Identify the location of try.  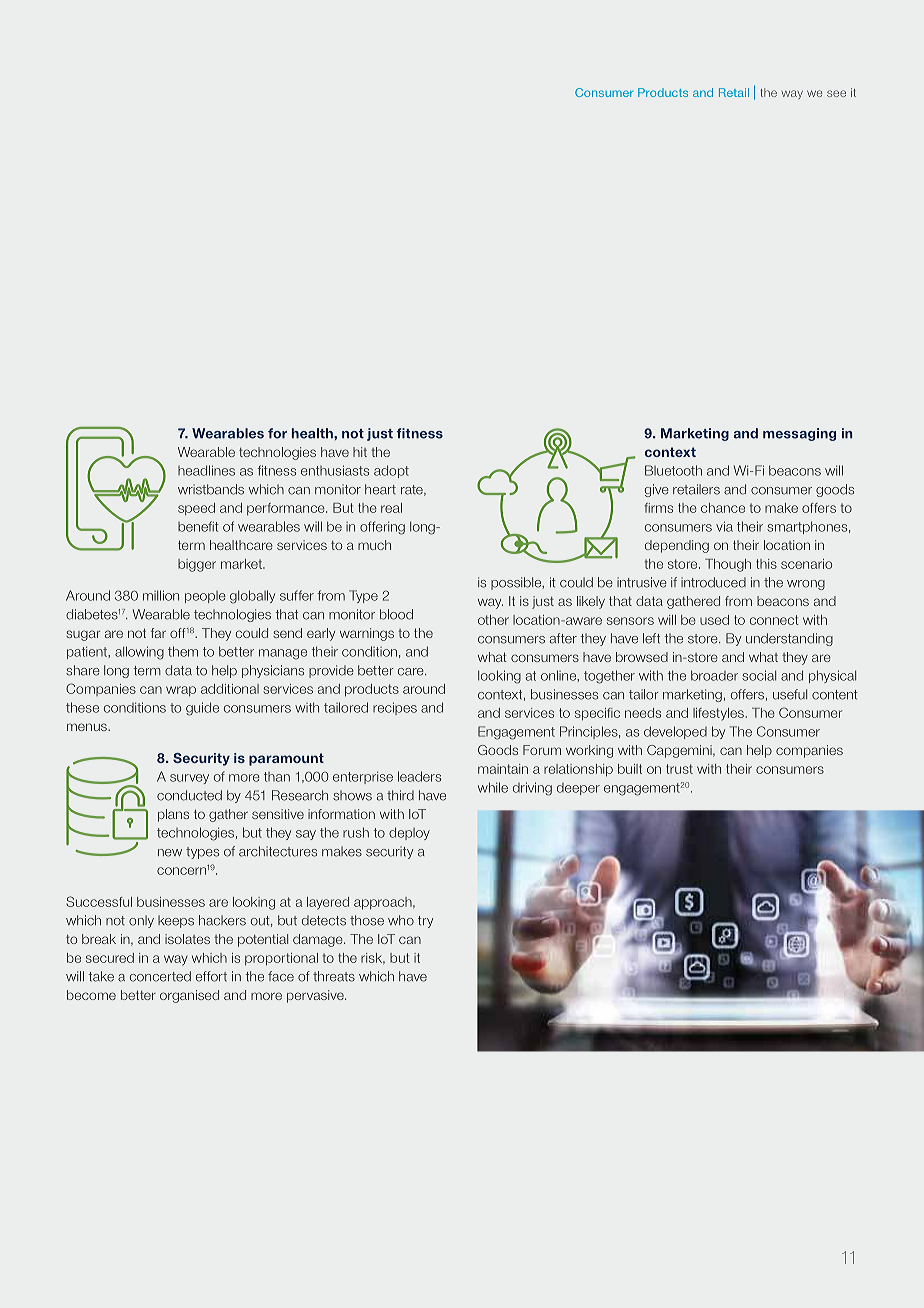
(425, 922).
